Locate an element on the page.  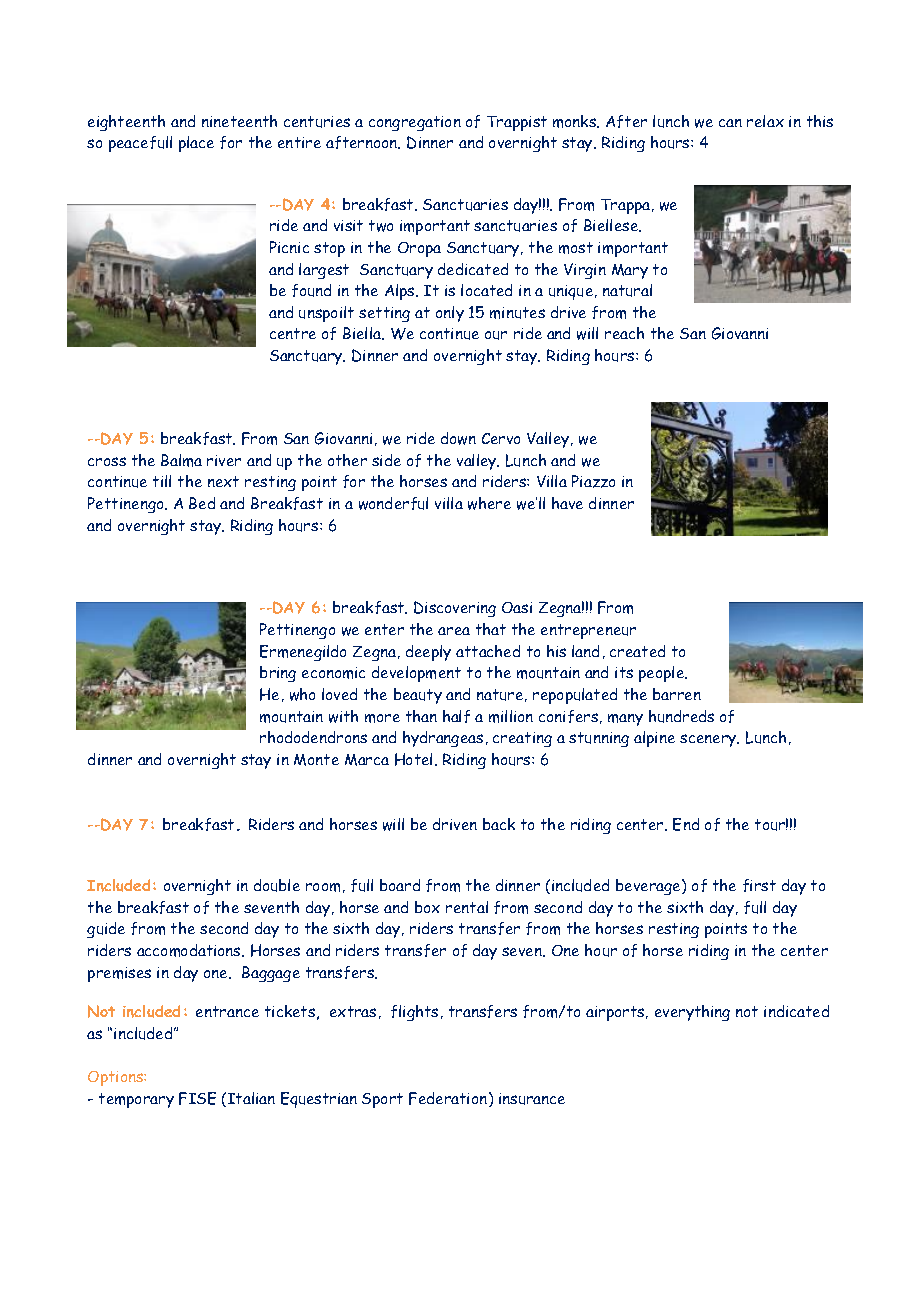
temporary is located at coordinates (136, 1100).
